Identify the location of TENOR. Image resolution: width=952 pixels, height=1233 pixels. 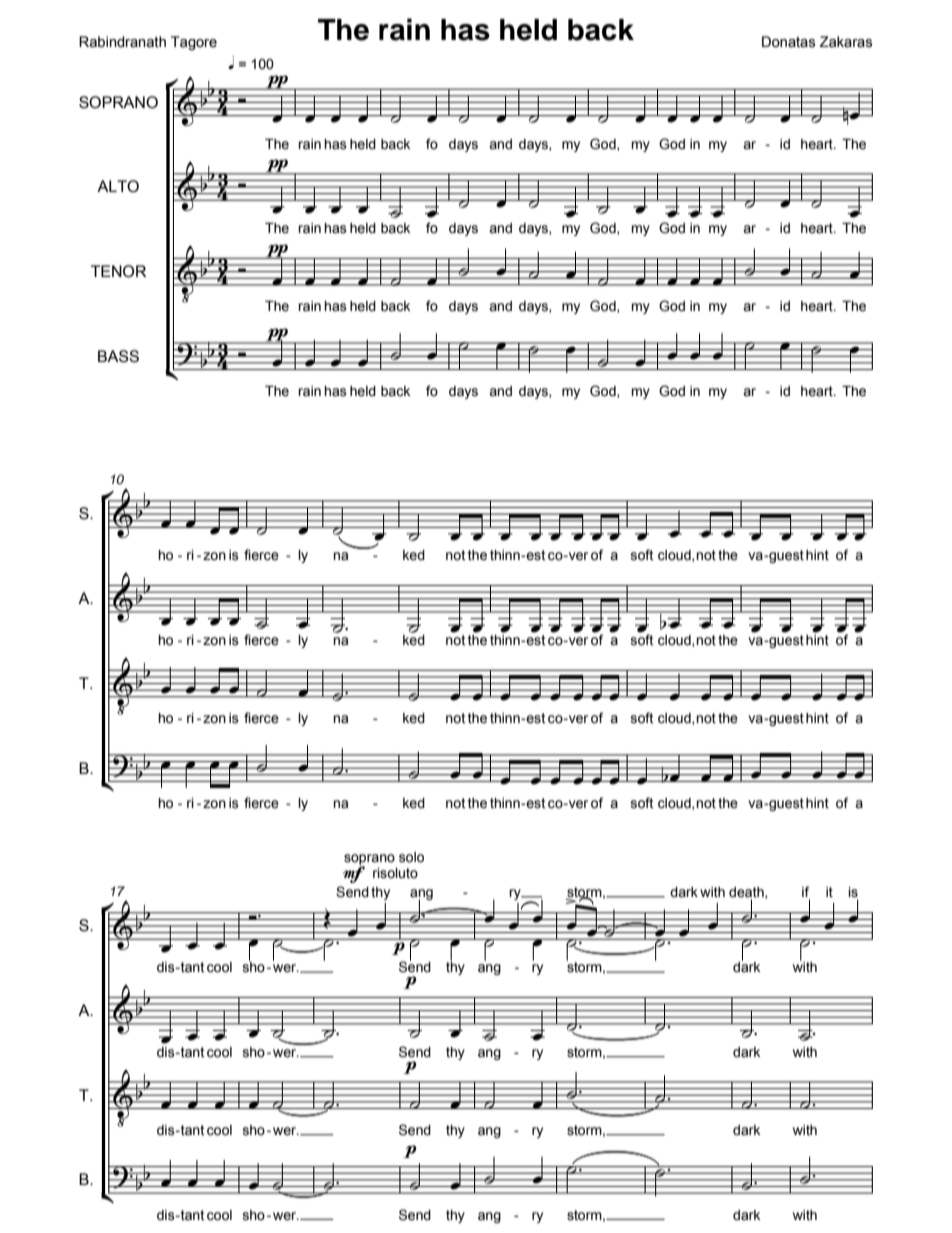
(118, 271).
